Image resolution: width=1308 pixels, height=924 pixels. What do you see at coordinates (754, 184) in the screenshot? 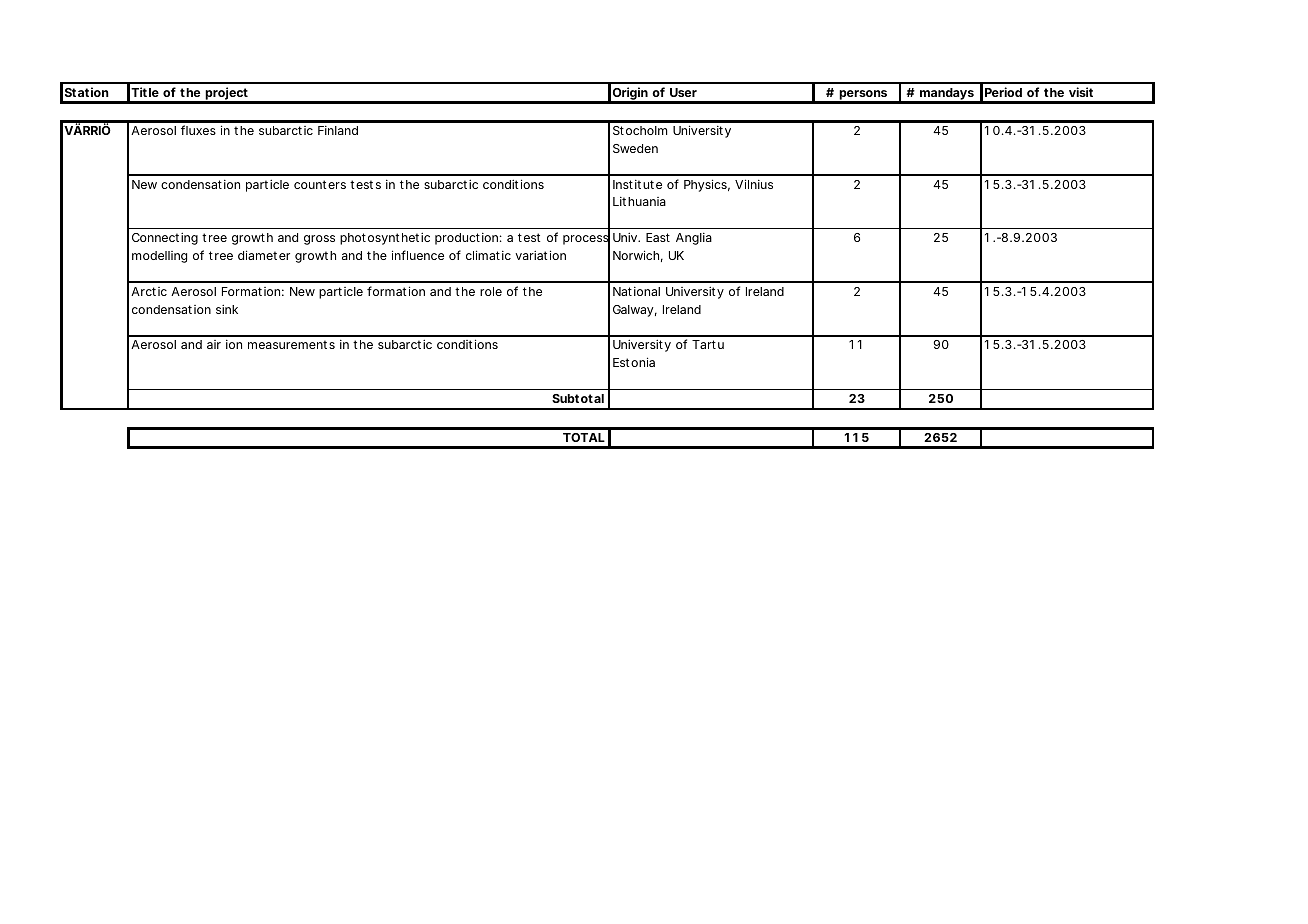
I see `Vilnius` at bounding box center [754, 184].
